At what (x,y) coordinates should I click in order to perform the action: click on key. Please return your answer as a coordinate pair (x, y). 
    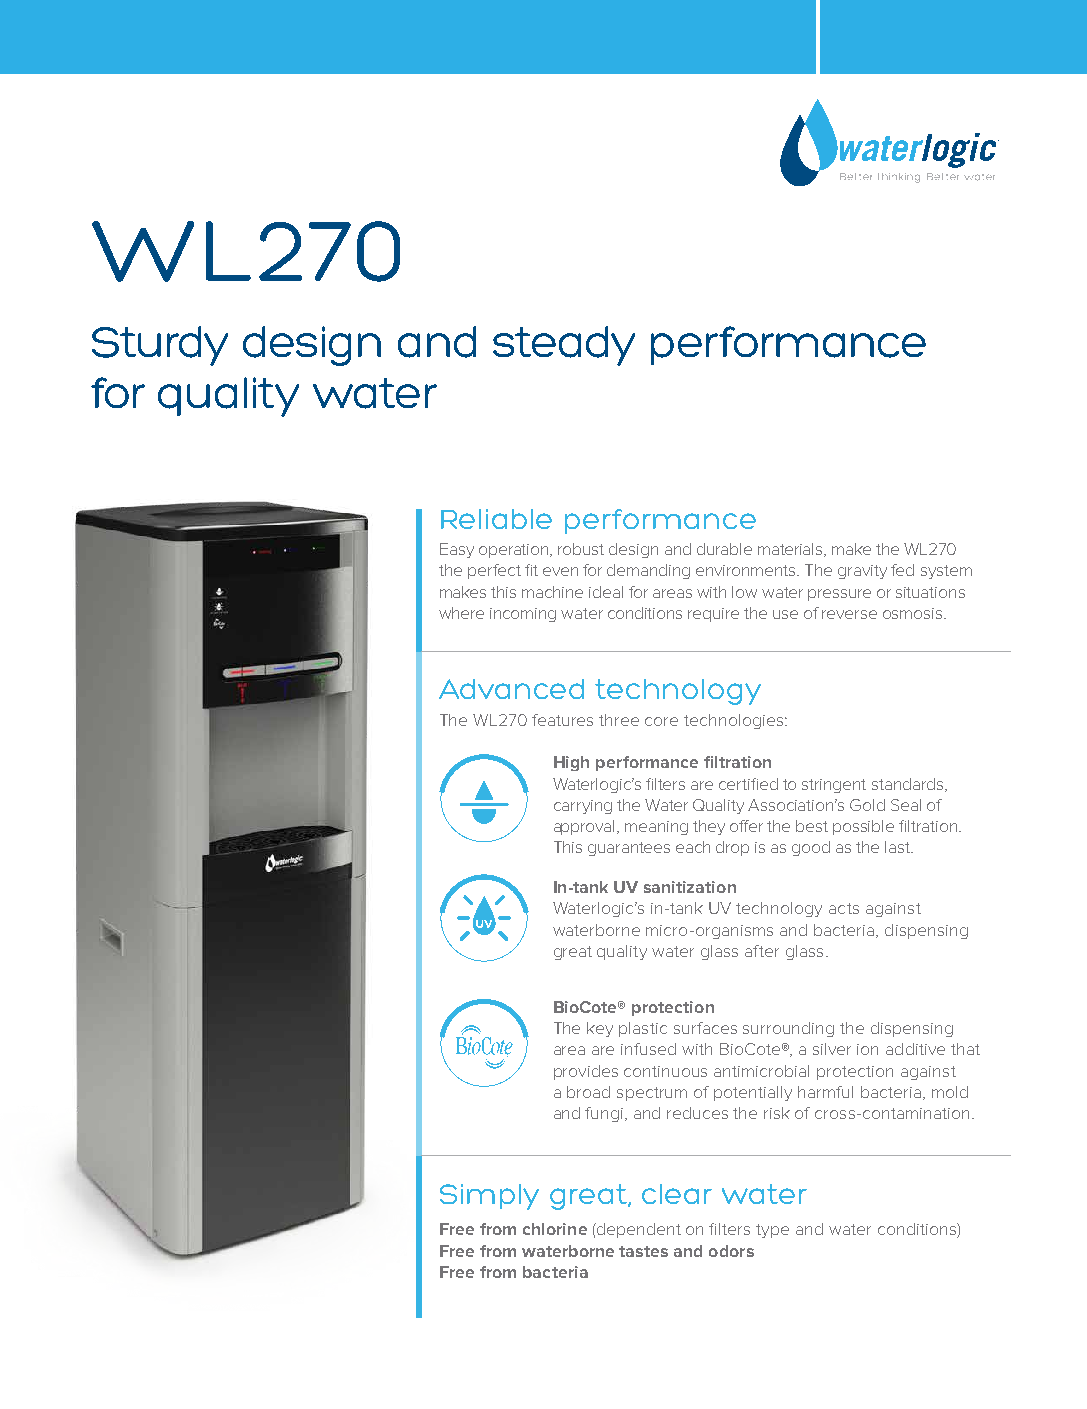
    Looking at the image, I should click on (600, 1029).
